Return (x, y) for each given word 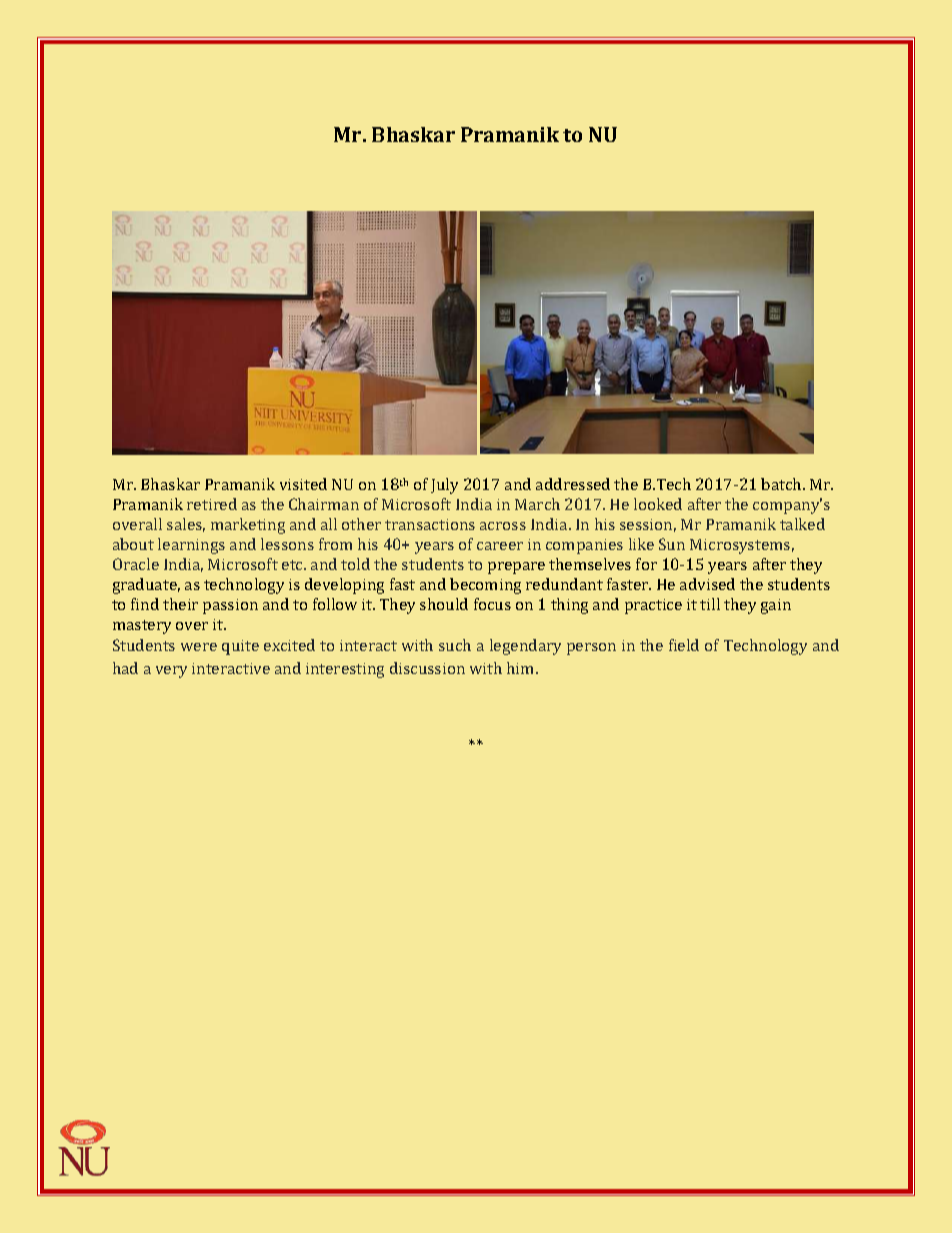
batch (782, 484)
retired (212, 504)
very (171, 672)
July (444, 486)
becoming (485, 586)
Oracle (136, 564)
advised (707, 584)
